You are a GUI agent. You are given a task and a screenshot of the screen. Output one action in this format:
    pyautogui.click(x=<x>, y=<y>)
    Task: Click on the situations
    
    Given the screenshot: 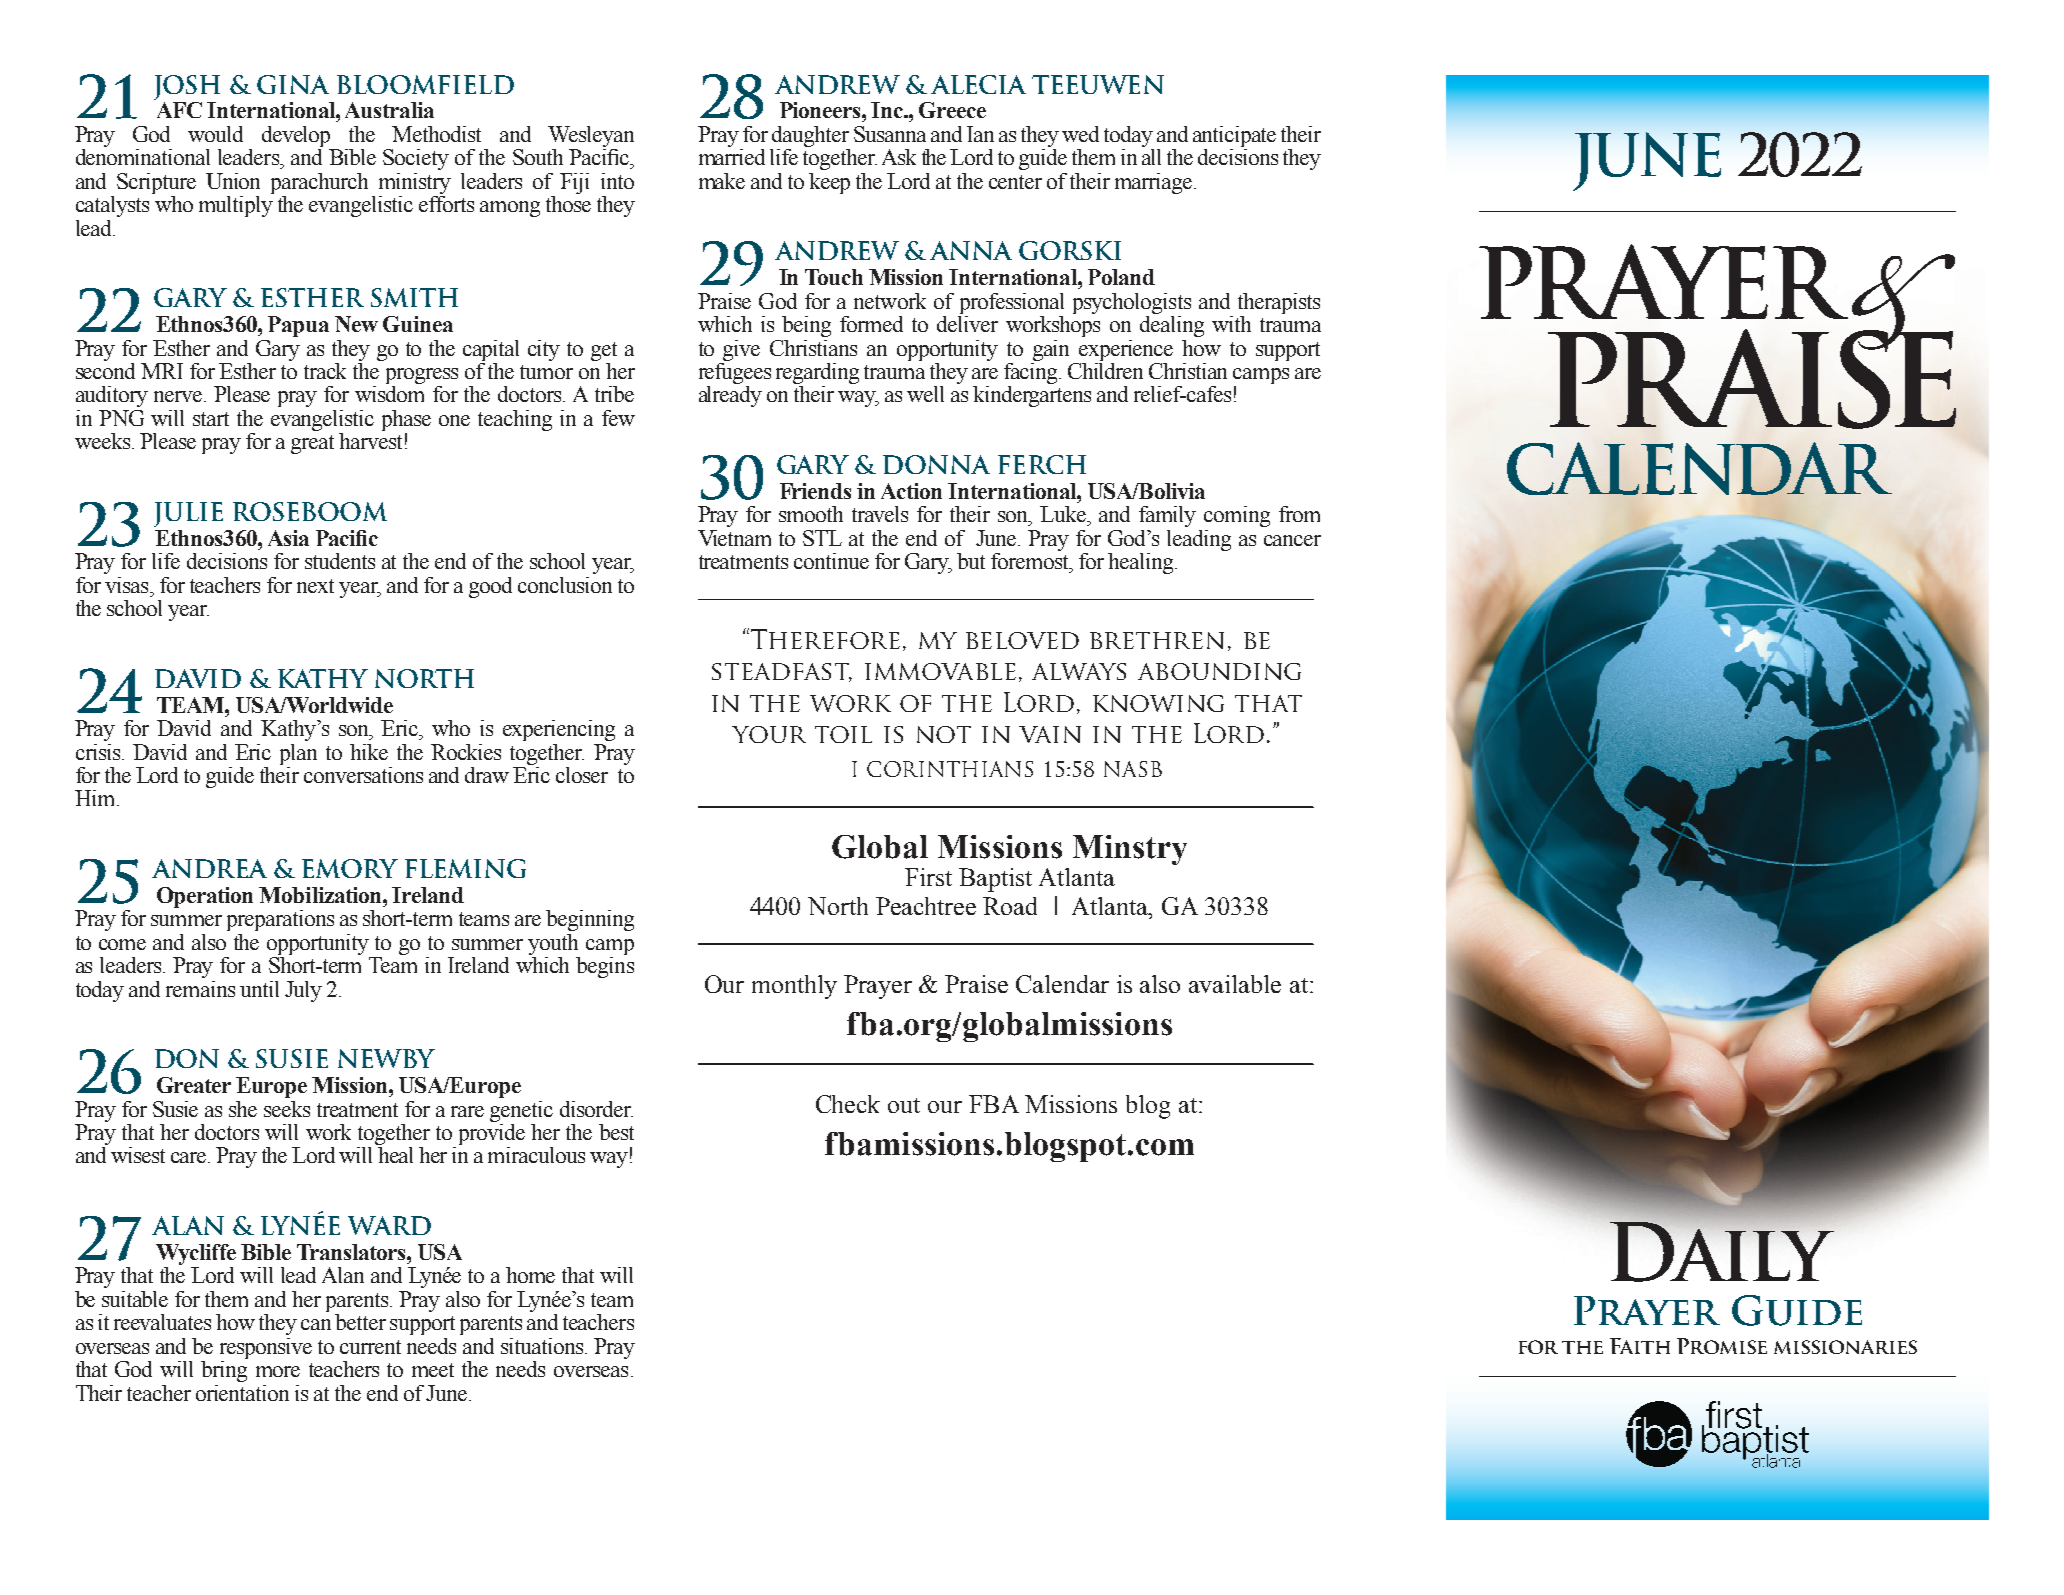 What is the action you would take?
    pyautogui.click(x=542, y=1346)
